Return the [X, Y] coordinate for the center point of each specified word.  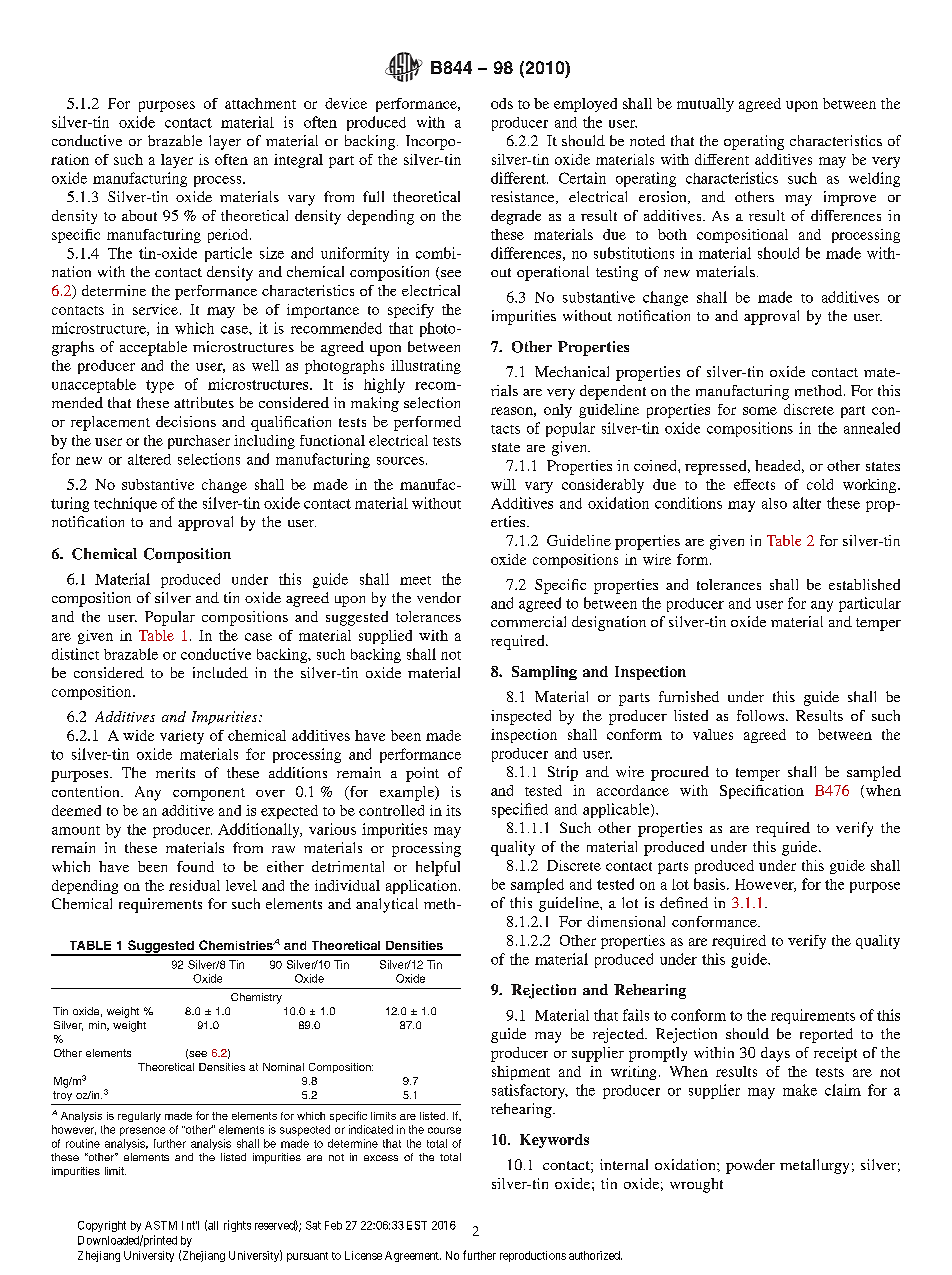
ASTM [161, 1225]
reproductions [533, 1256]
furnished [689, 696]
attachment [260, 103]
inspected [521, 717]
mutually [705, 105]
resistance [524, 197]
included [220, 672]
